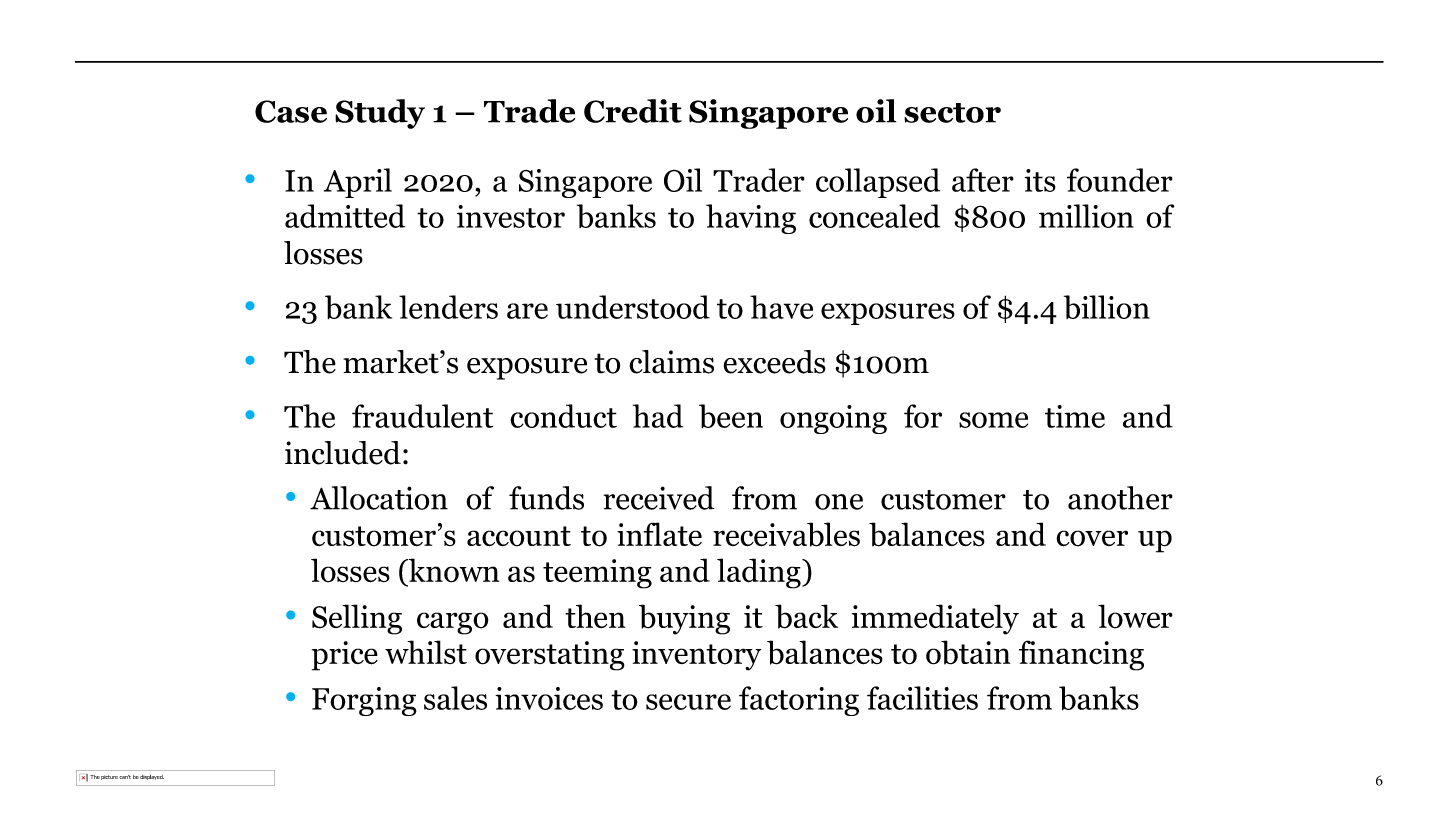  I want to click on lenders, so click(448, 307).
